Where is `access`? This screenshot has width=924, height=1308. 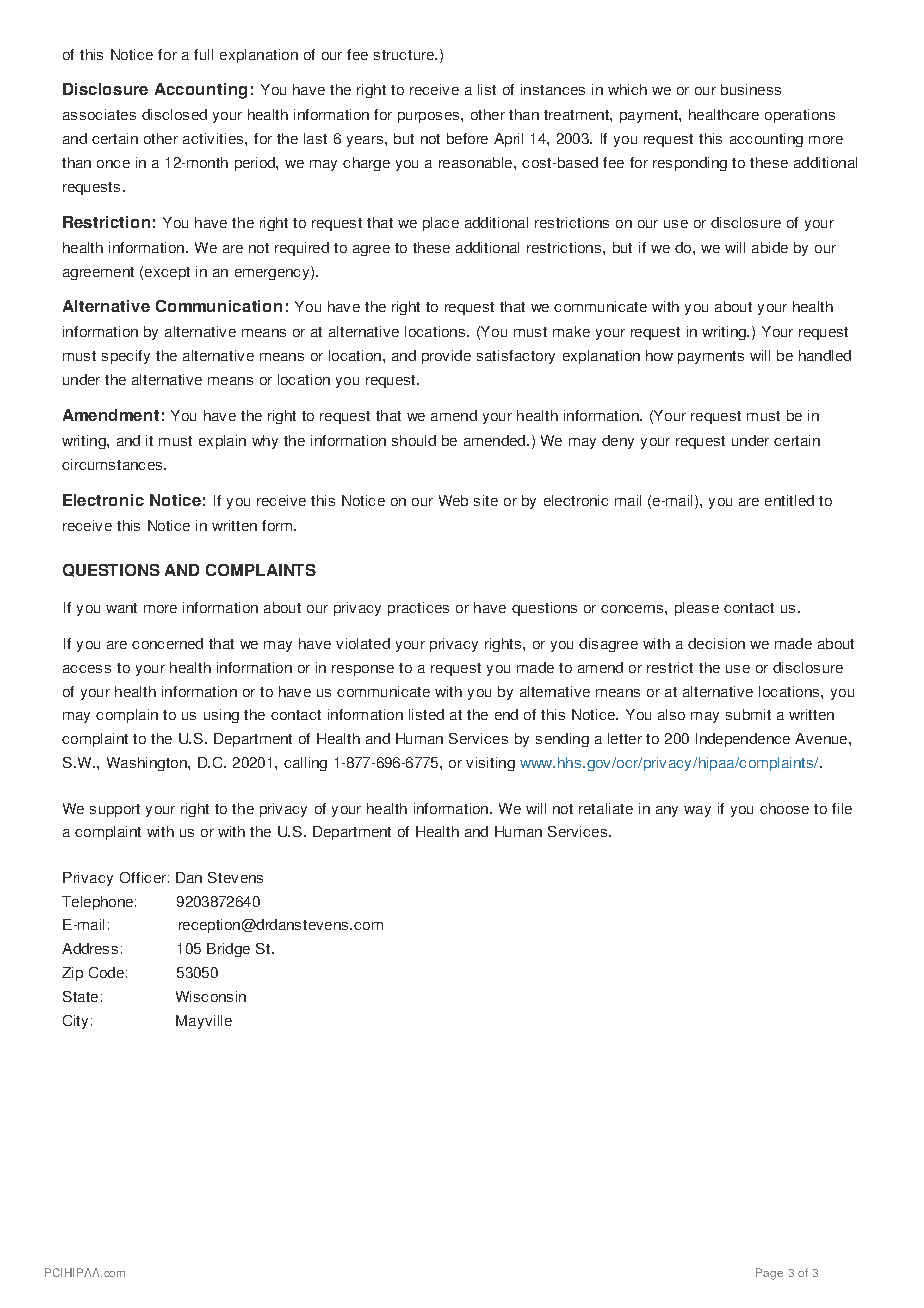 access is located at coordinates (87, 669).
